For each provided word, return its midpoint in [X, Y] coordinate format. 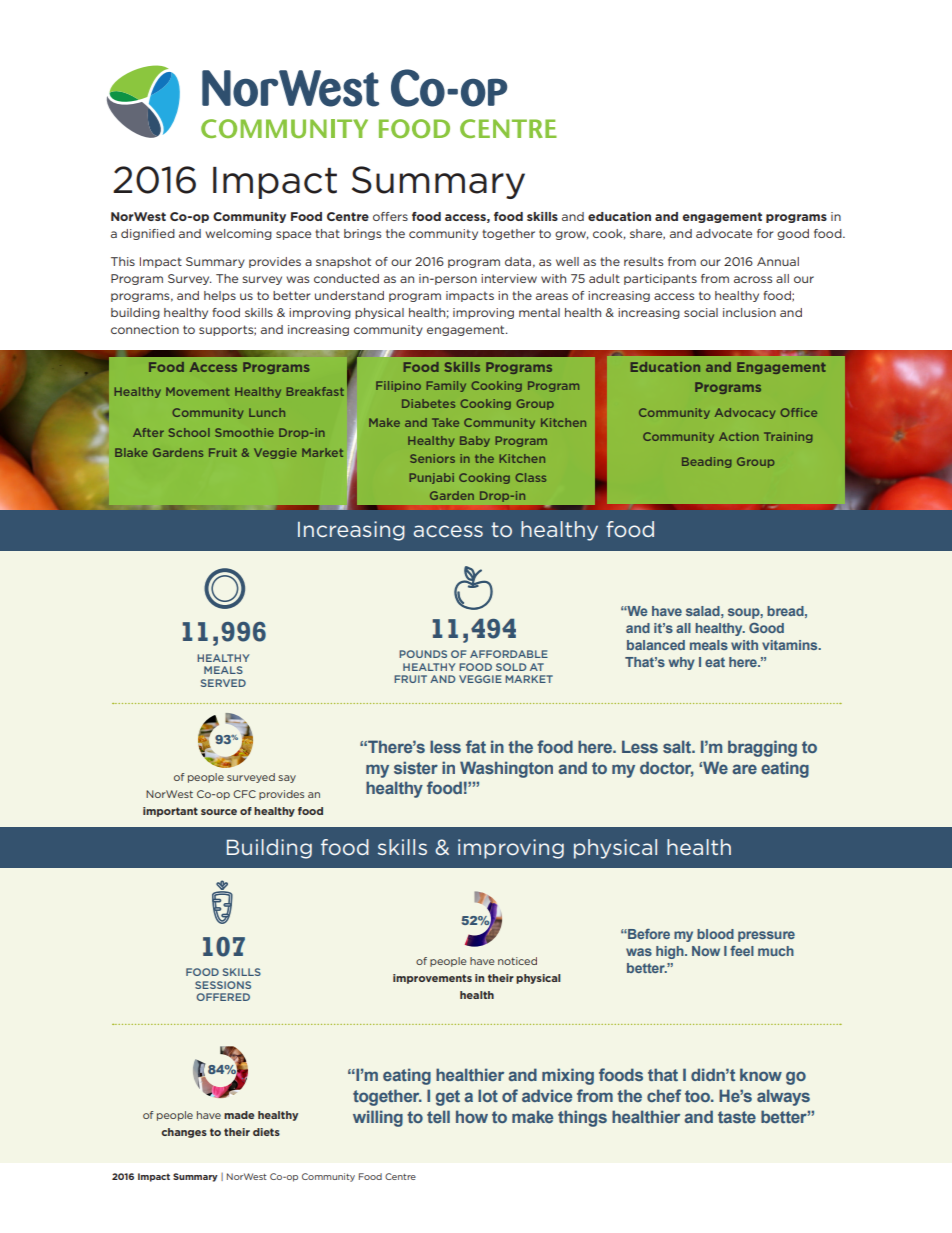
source [219, 812]
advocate [724, 233]
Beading [707, 462]
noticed [517, 961]
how [472, 1116]
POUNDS [423, 654]
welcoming [238, 234]
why [681, 663]
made [239, 1115]
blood [715, 934]
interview [509, 278]
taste [737, 1117]
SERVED [223, 683]
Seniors [432, 458]
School [189, 432]
